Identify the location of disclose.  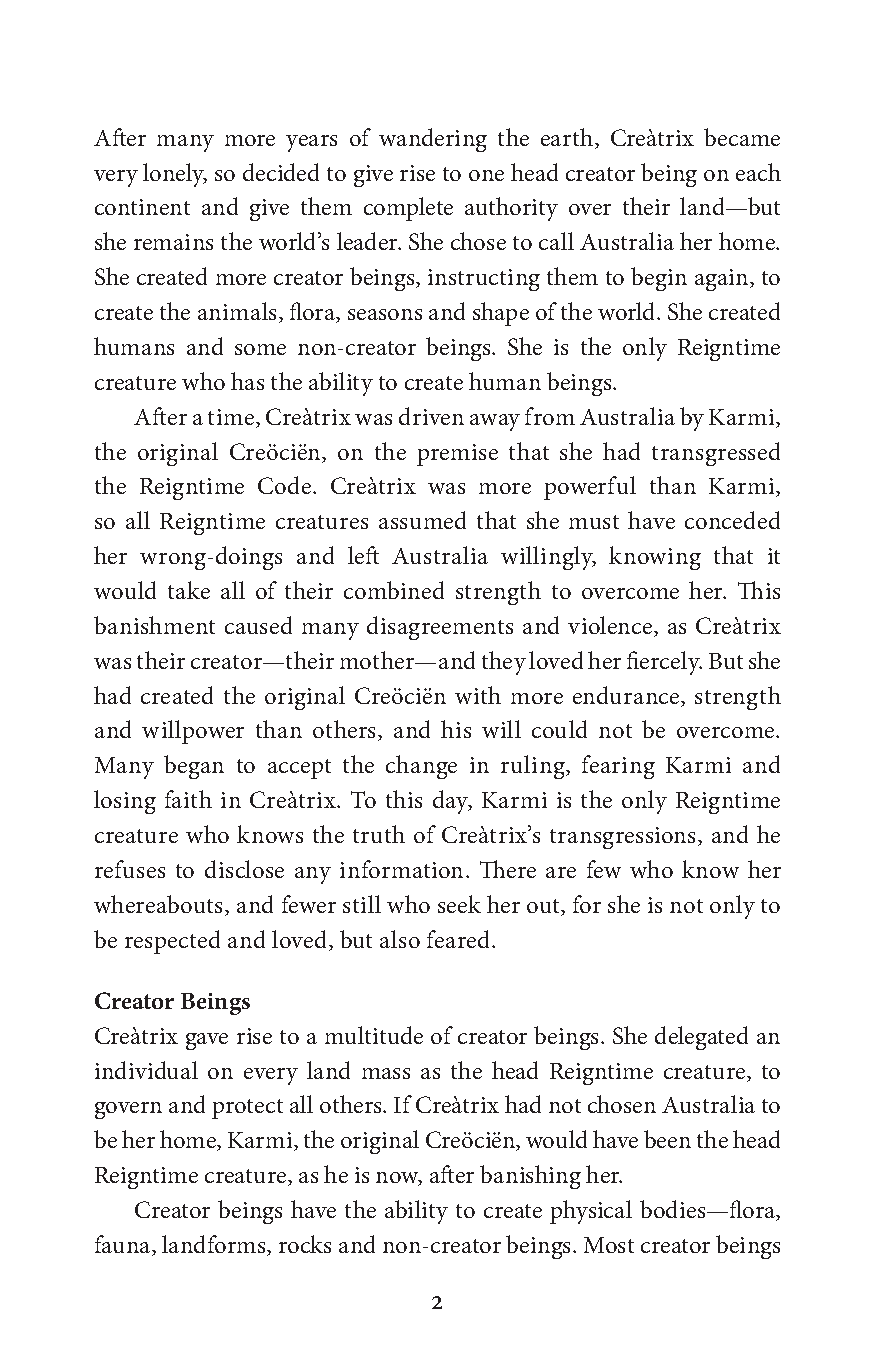
(244, 869).
